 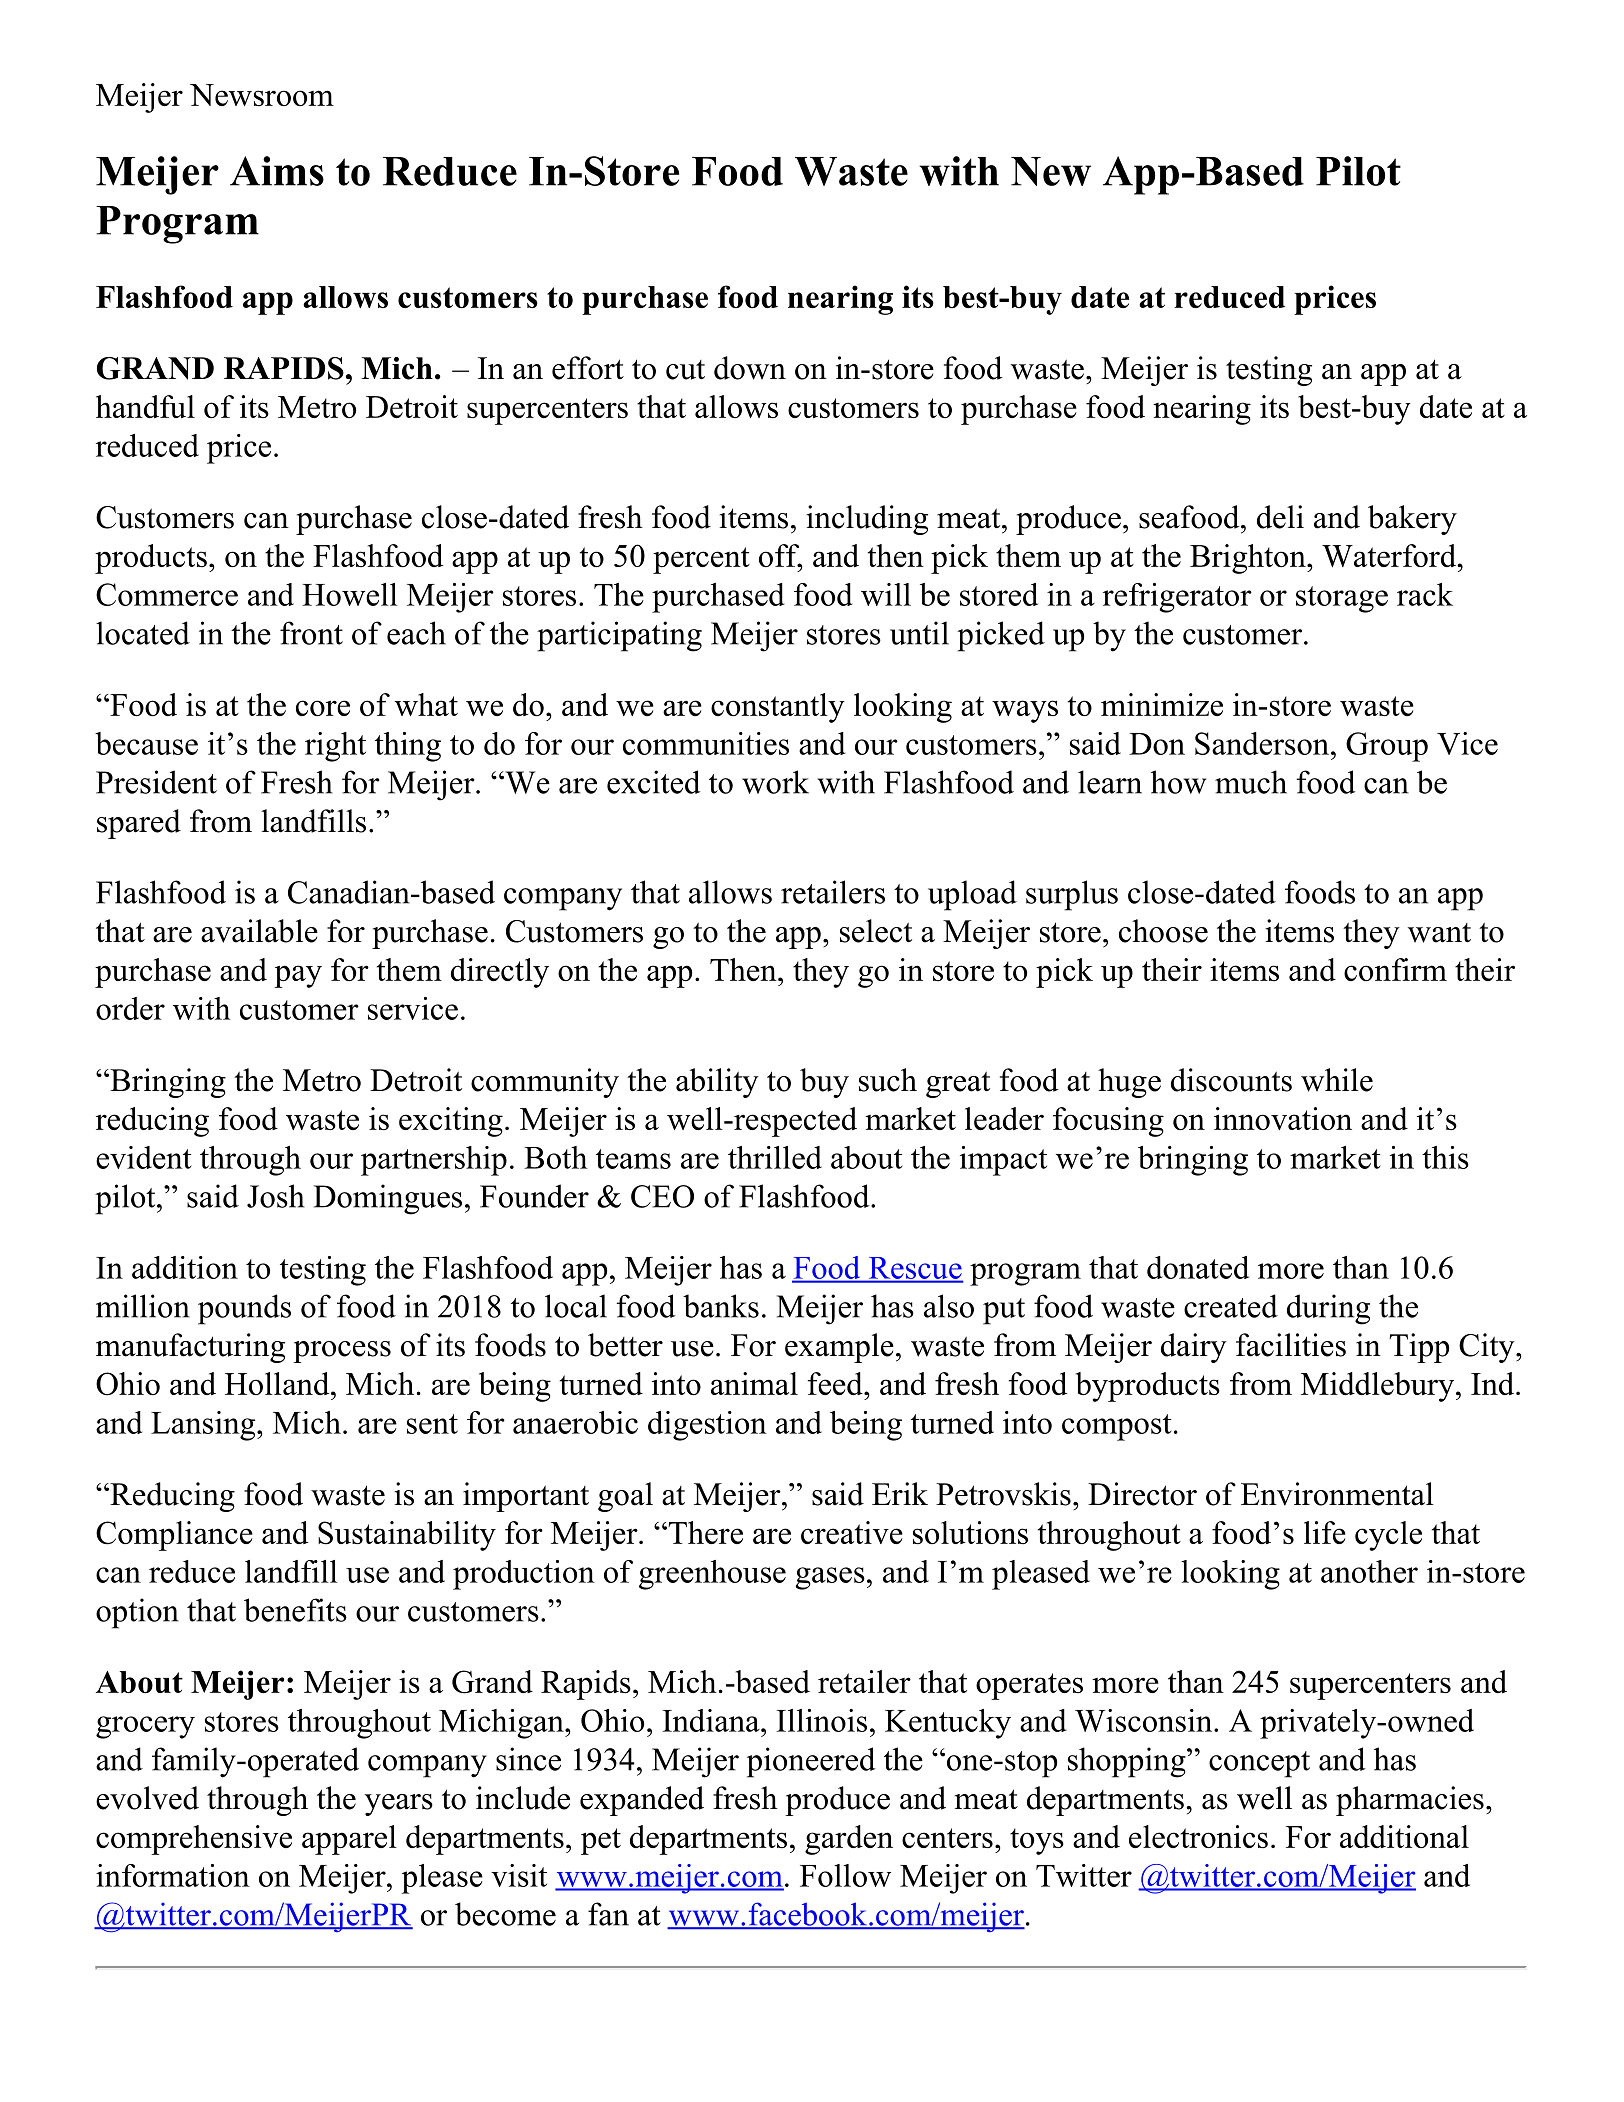 What do you see at coordinates (1263, 743) in the screenshot?
I see `Sanderson` at bounding box center [1263, 743].
